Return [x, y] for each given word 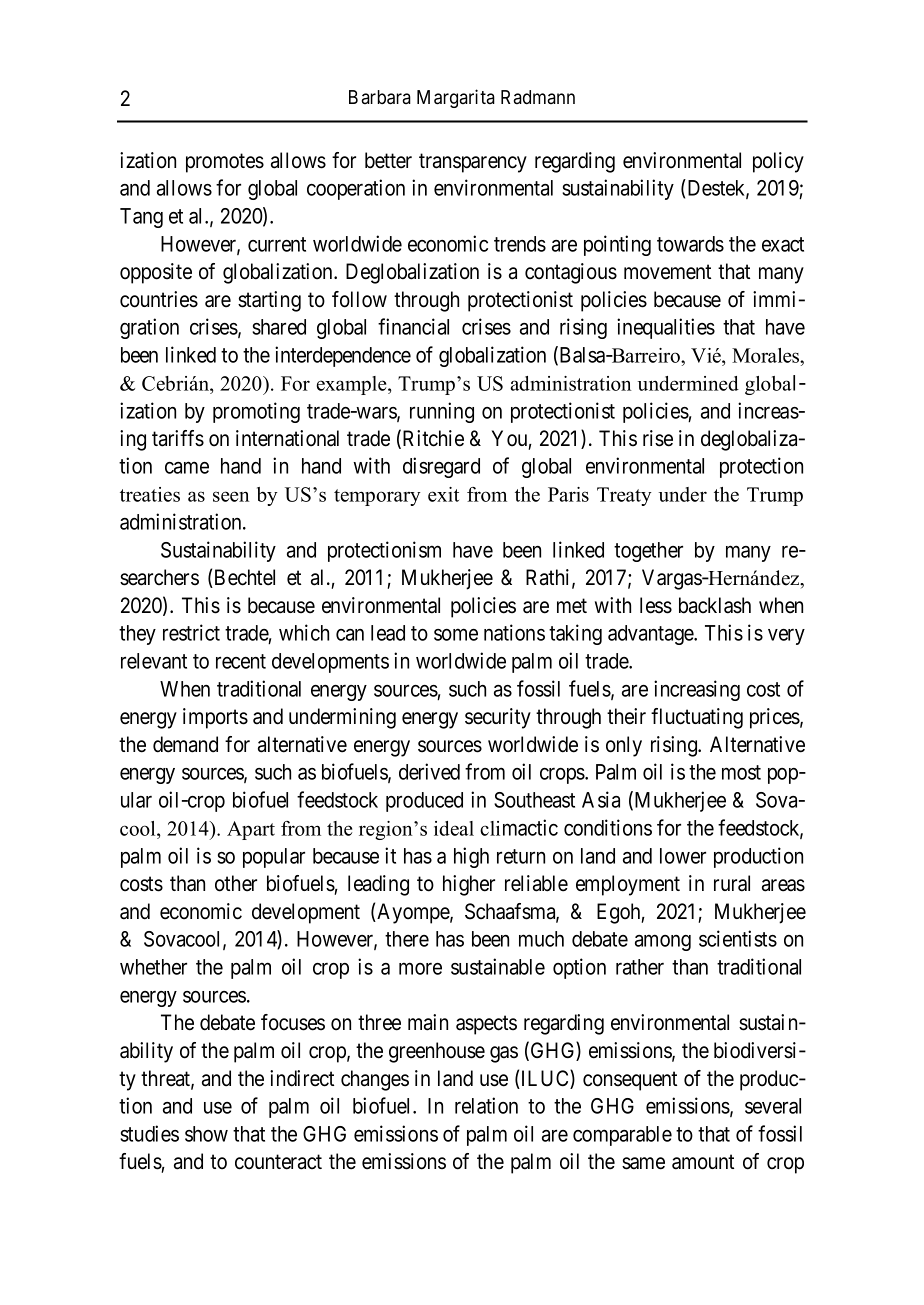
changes [375, 1080]
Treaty [624, 496]
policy [778, 162]
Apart [251, 830]
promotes [225, 163]
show [206, 1134]
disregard [441, 467]
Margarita [456, 98]
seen [231, 496]
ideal [454, 828]
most [741, 772]
